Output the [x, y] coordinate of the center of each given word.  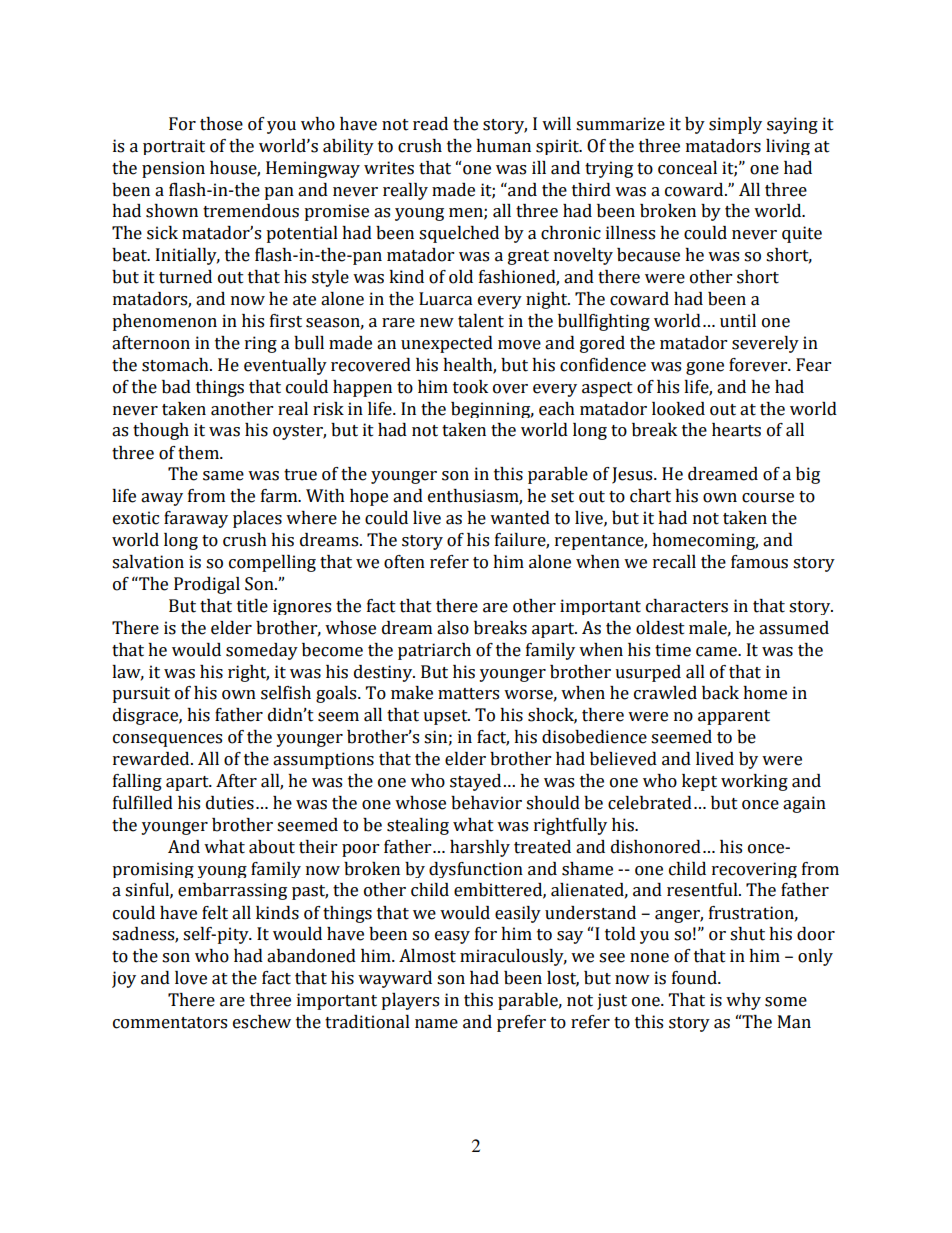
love [191, 978]
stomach [176, 365]
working [754, 782]
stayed [475, 782]
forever [759, 365]
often [404, 562]
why [743, 1001]
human [503, 146]
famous [759, 562]
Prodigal [207, 585]
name [436, 1024]
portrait [174, 147]
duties [230, 803]
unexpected [447, 344]
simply [735, 125]
